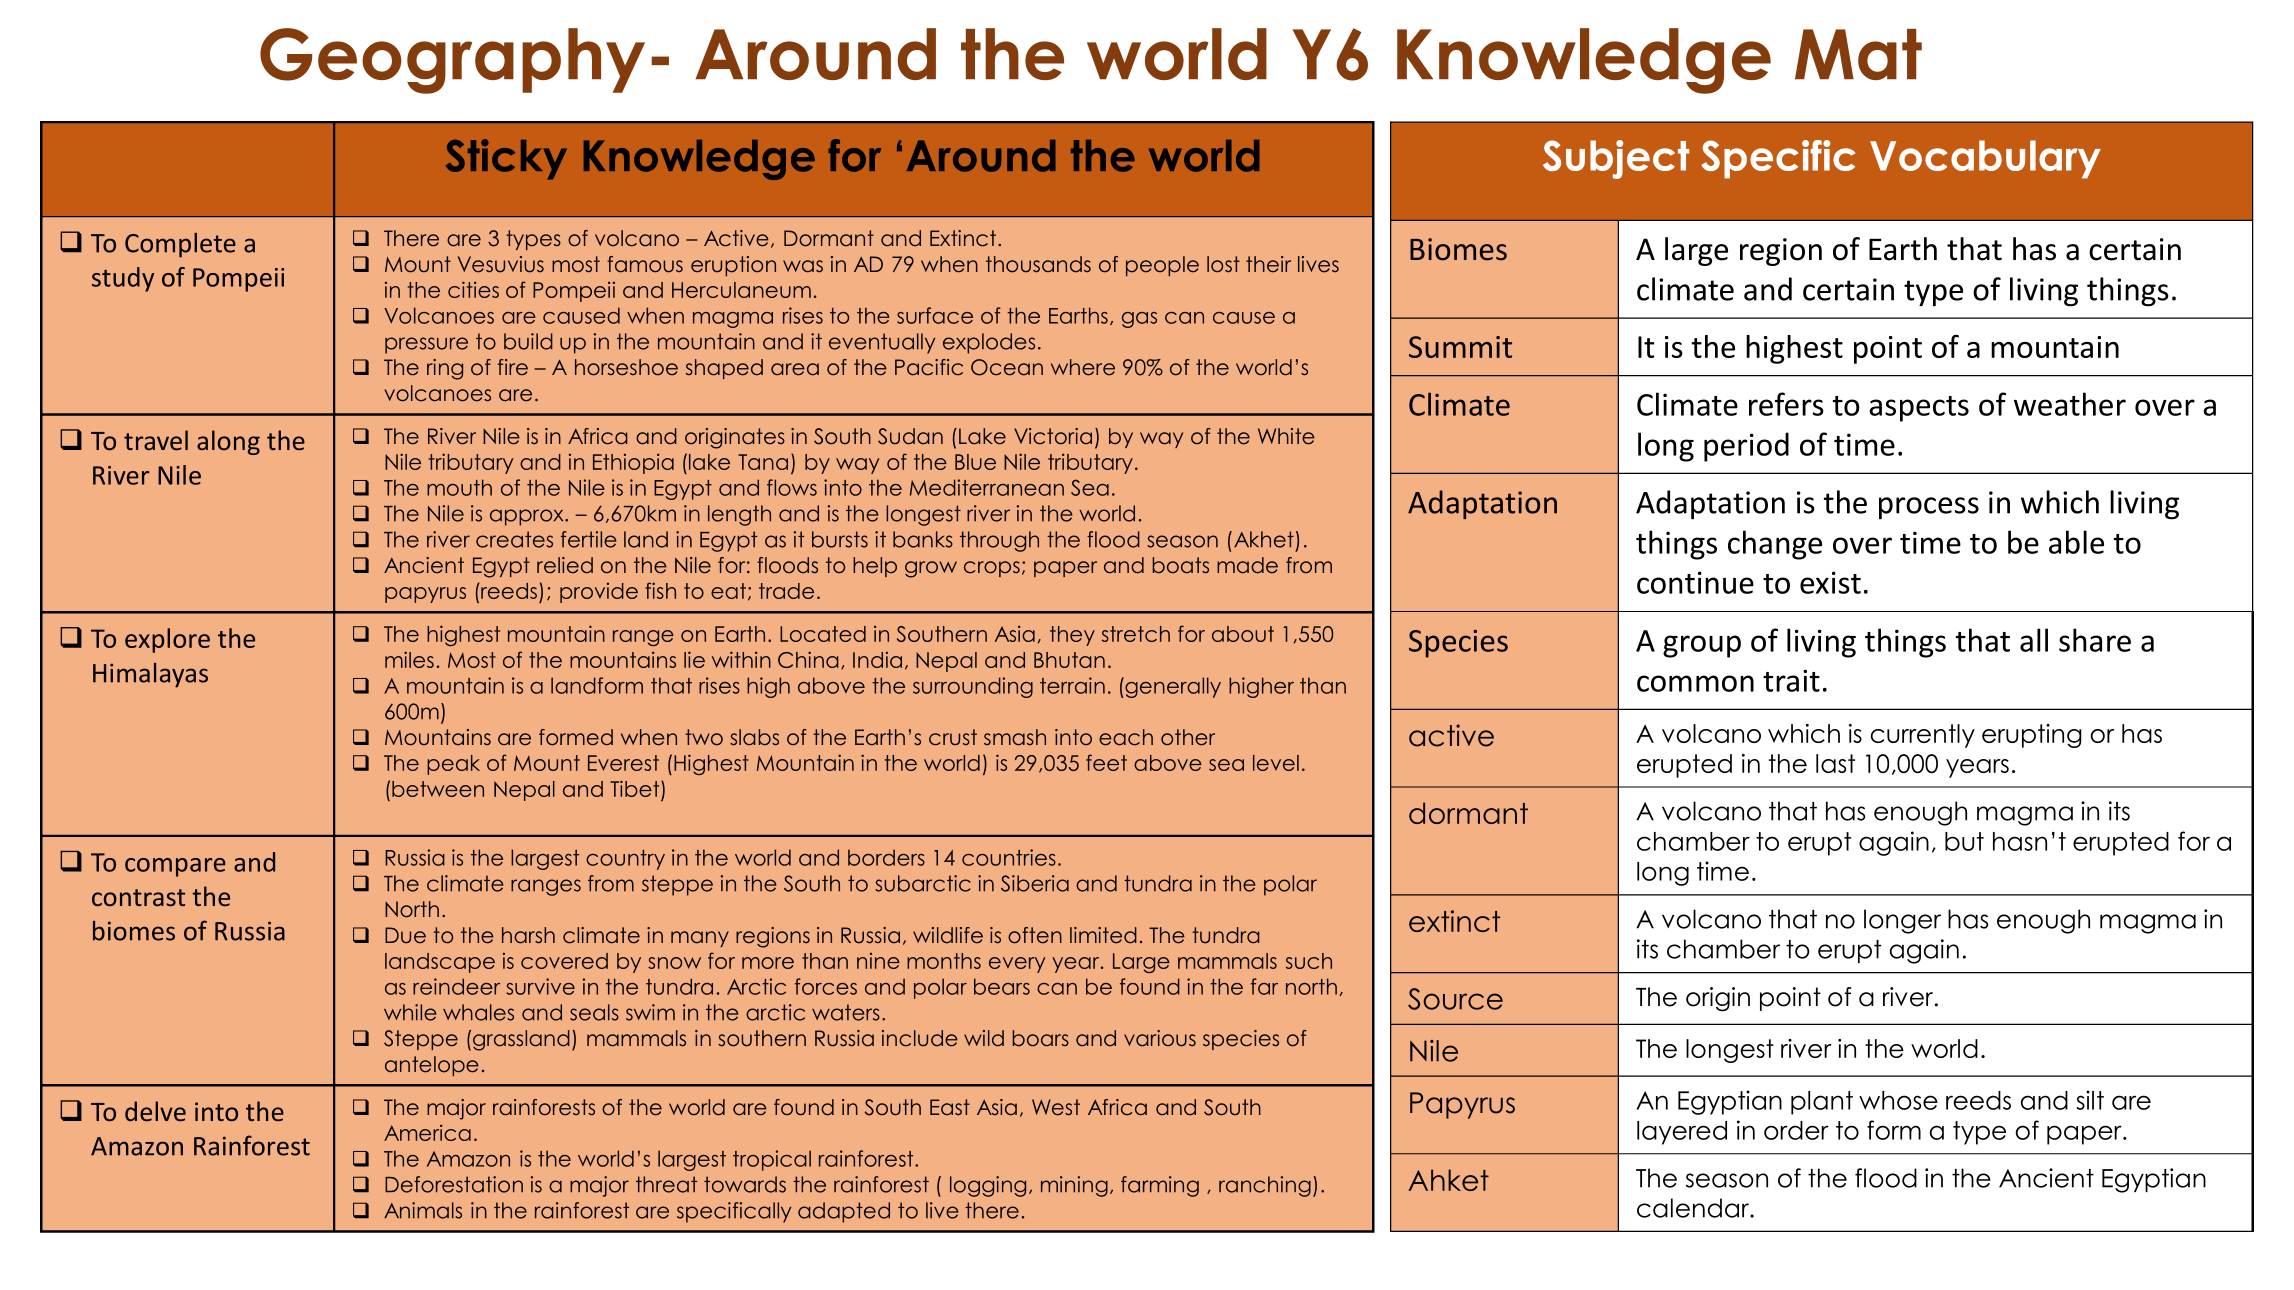  Describe the element at coordinates (1053, 436) in the document. I see `Victoria` at that location.
